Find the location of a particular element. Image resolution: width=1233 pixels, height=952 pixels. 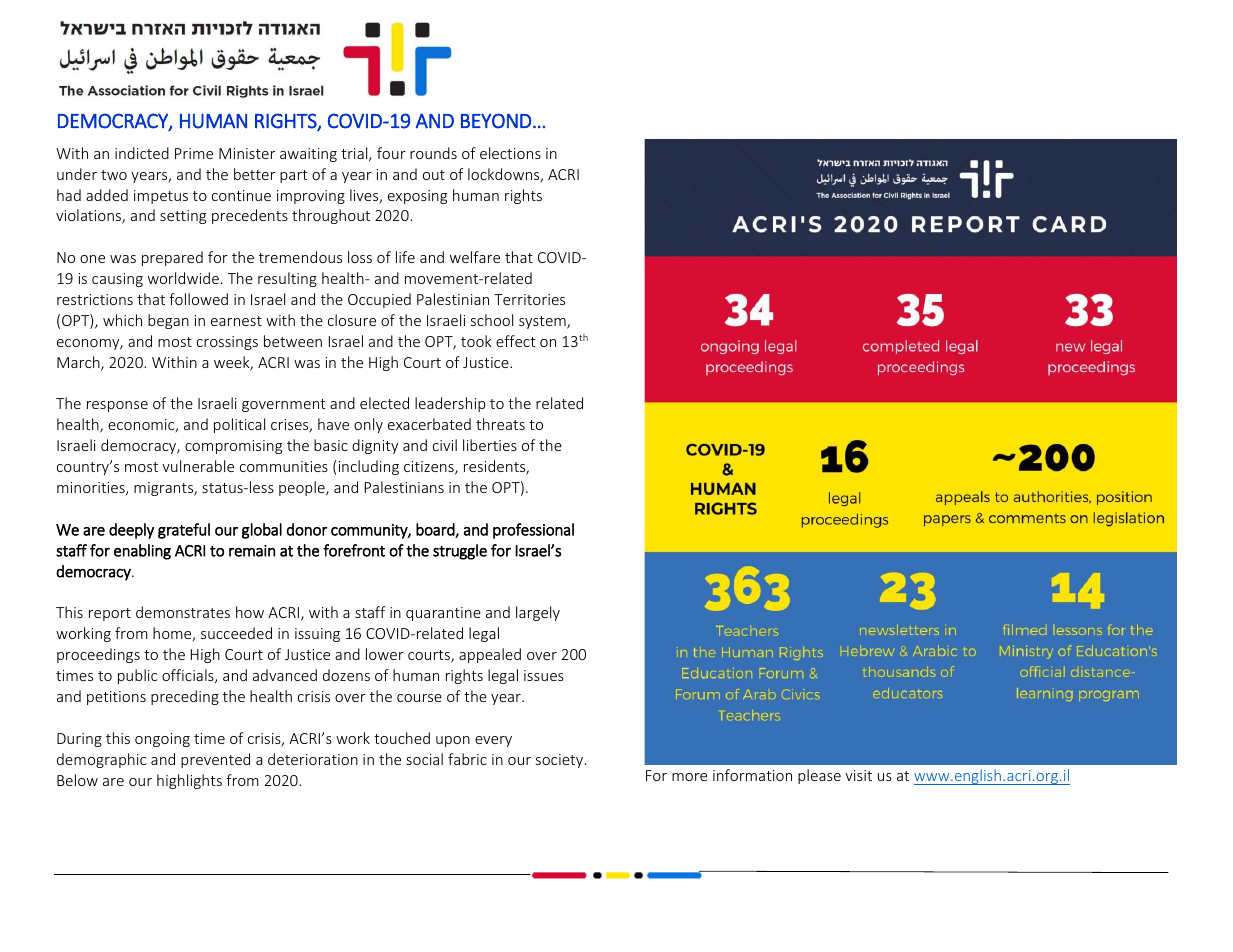

rounds is located at coordinates (433, 153).
